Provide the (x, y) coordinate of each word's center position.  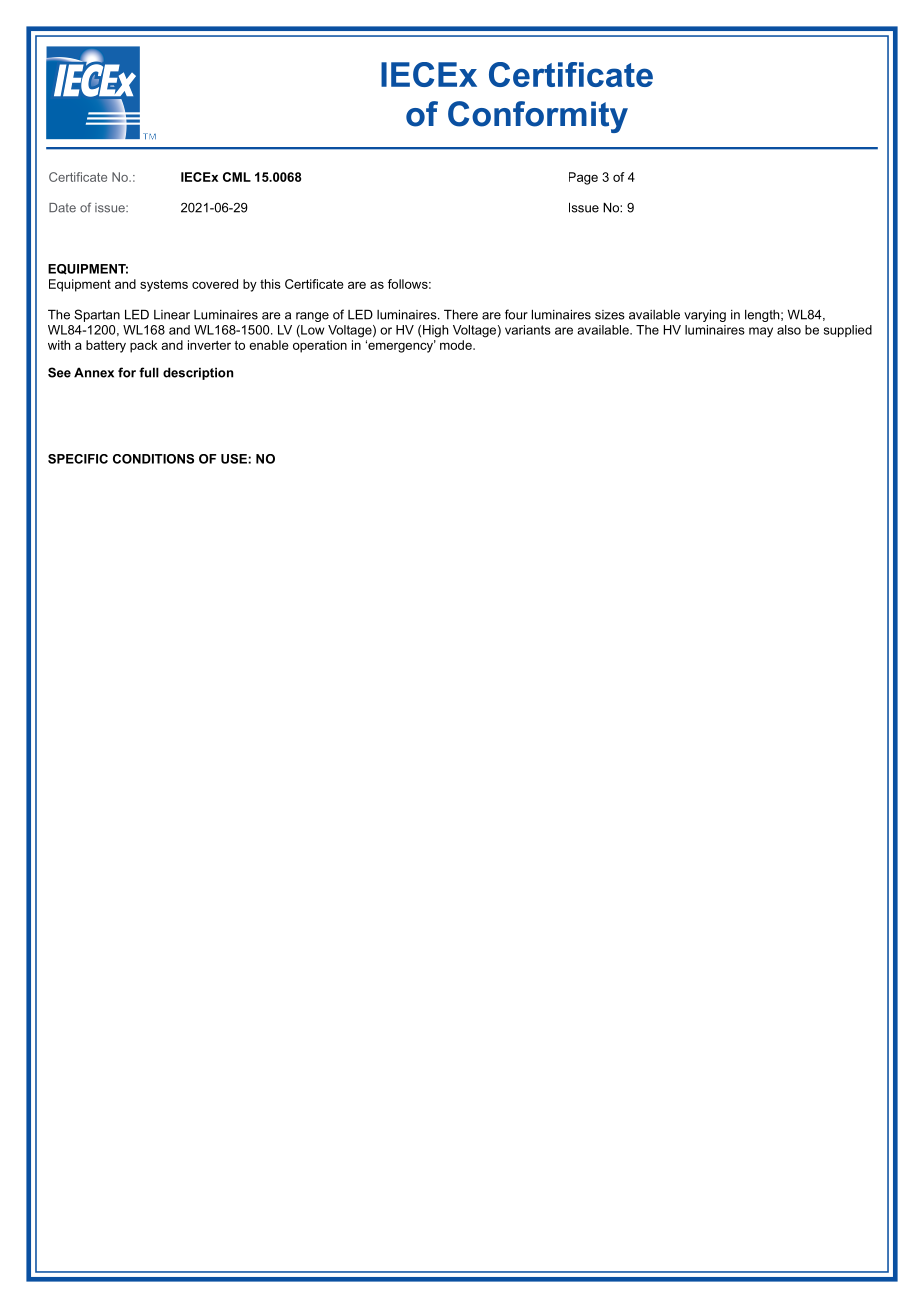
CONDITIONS (153, 459)
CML (237, 177)
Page (583, 178)
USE (235, 459)
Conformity (538, 117)
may (761, 332)
